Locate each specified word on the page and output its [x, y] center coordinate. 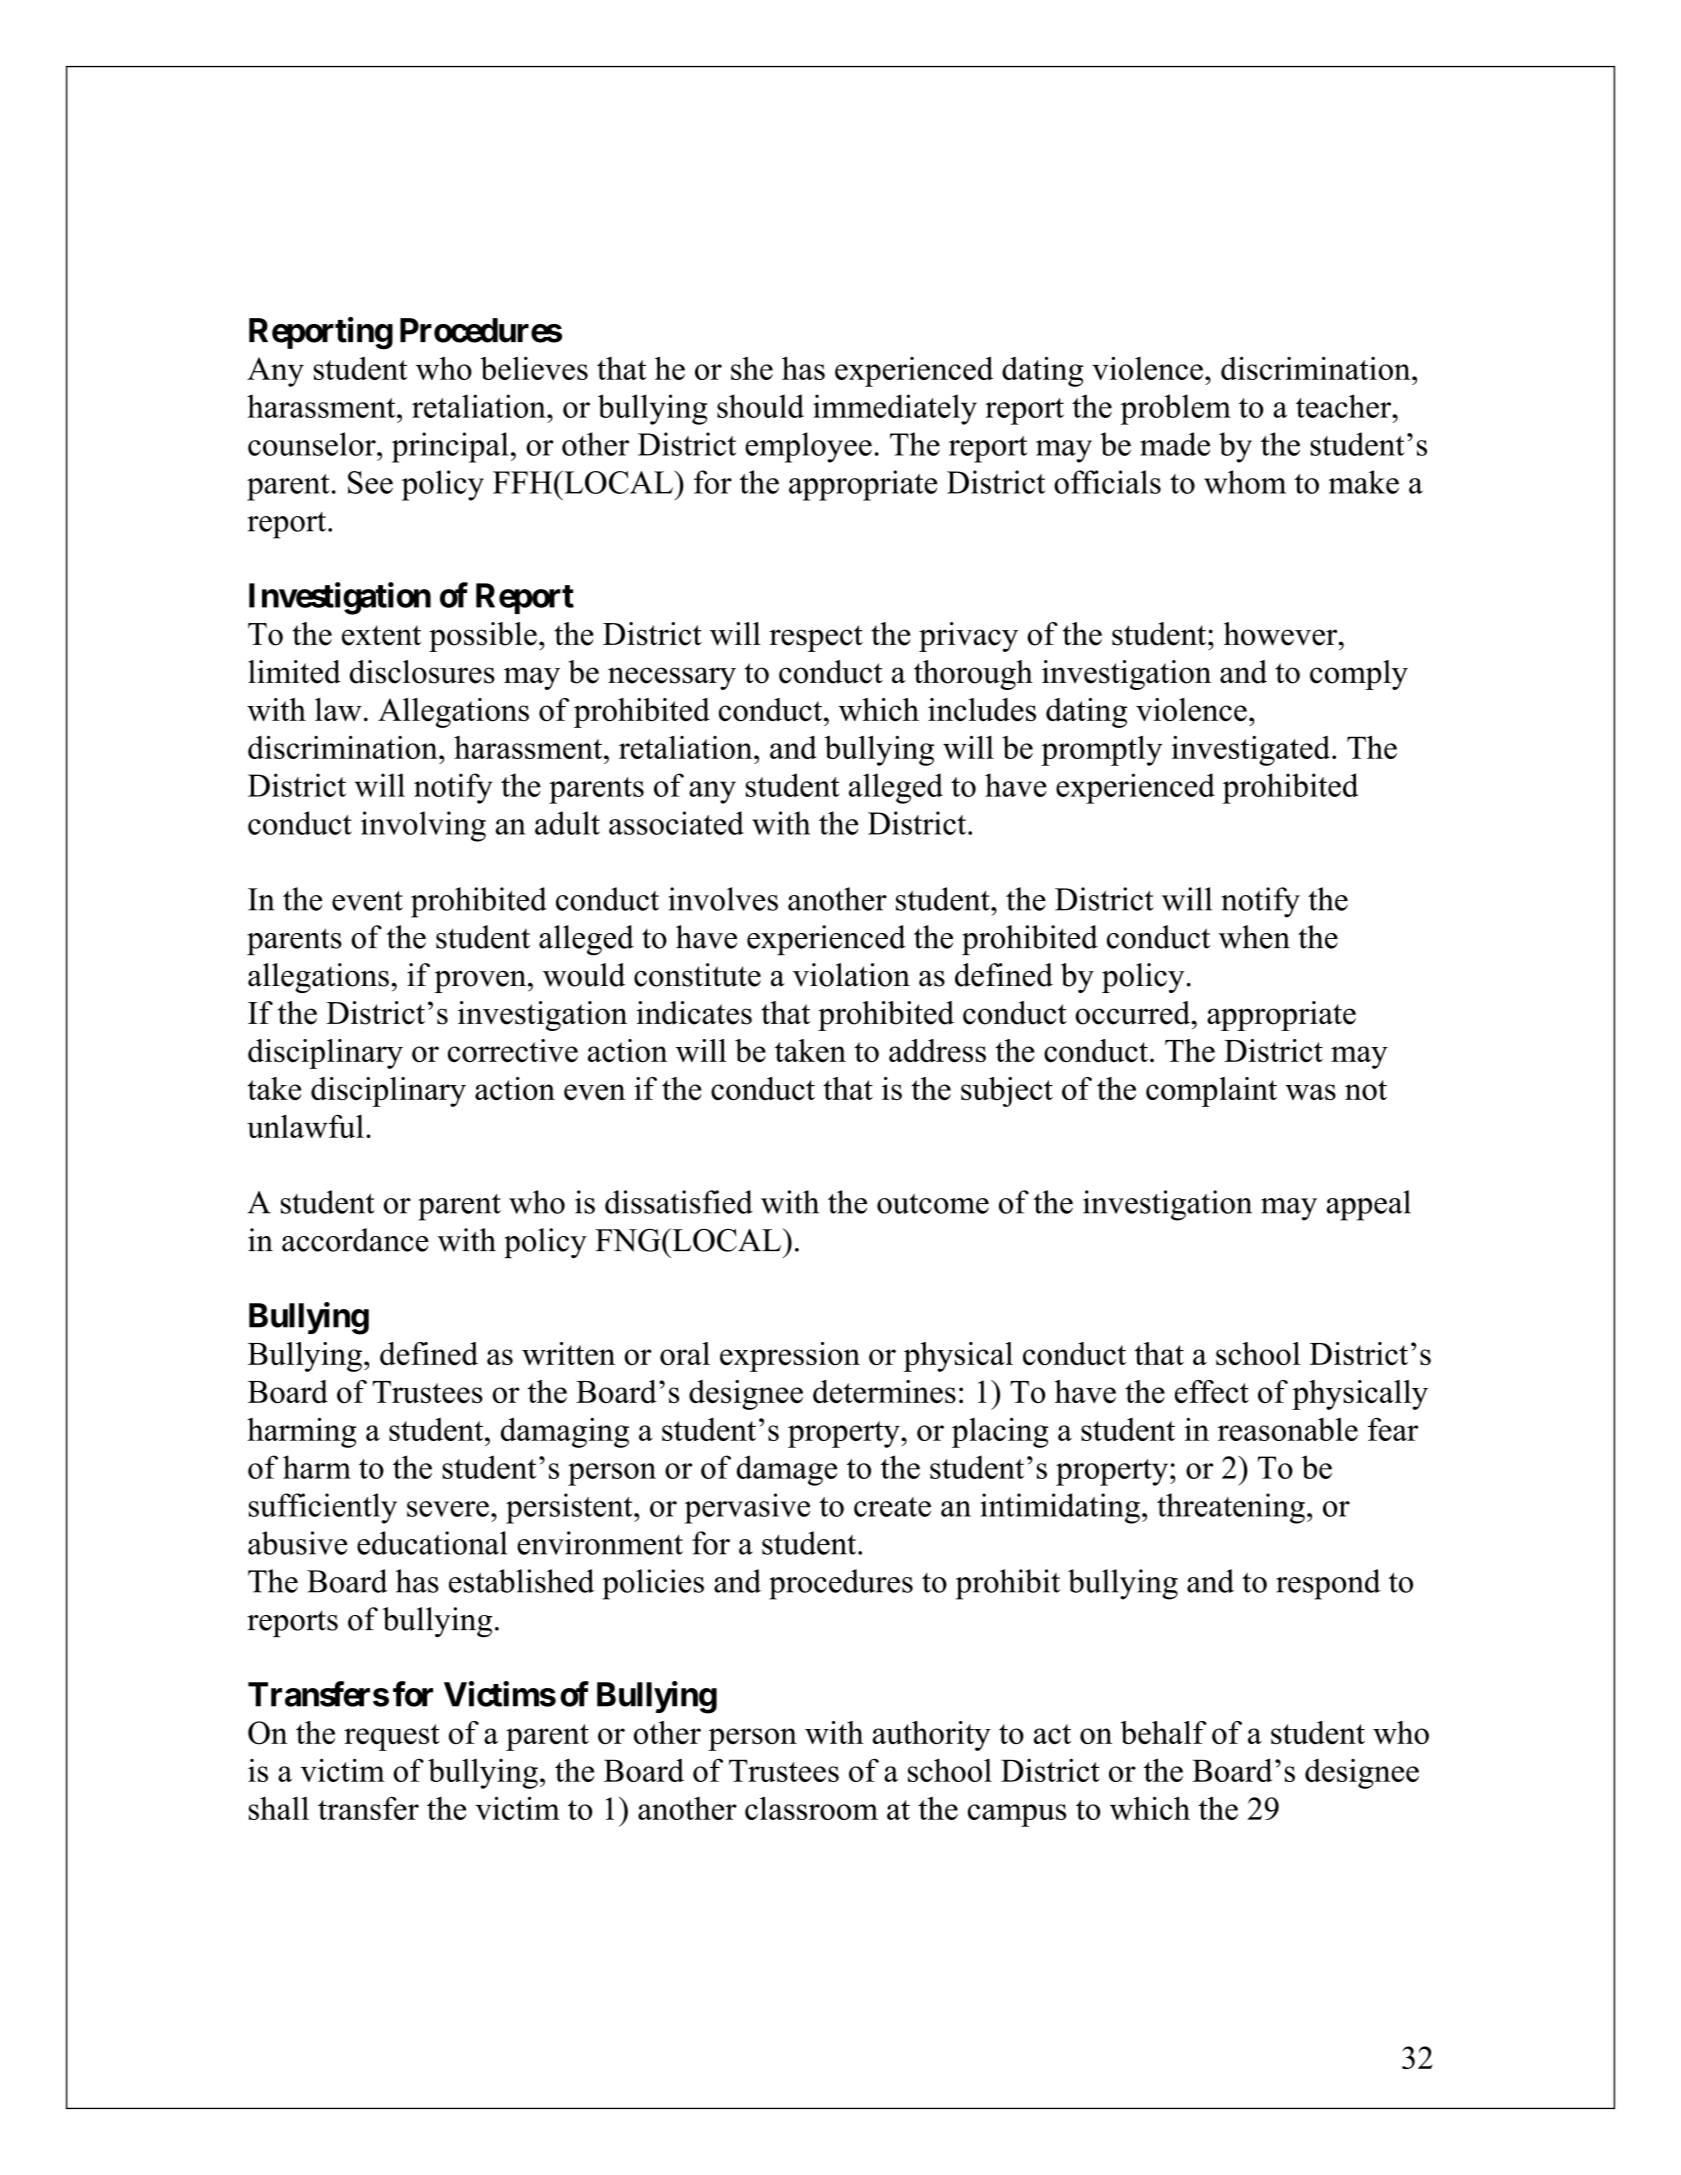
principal [450, 447]
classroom [811, 1808]
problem [1175, 409]
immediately [895, 409]
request [392, 1737]
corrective [513, 1050]
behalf [1164, 1732]
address [937, 1050]
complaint [1211, 1092]
